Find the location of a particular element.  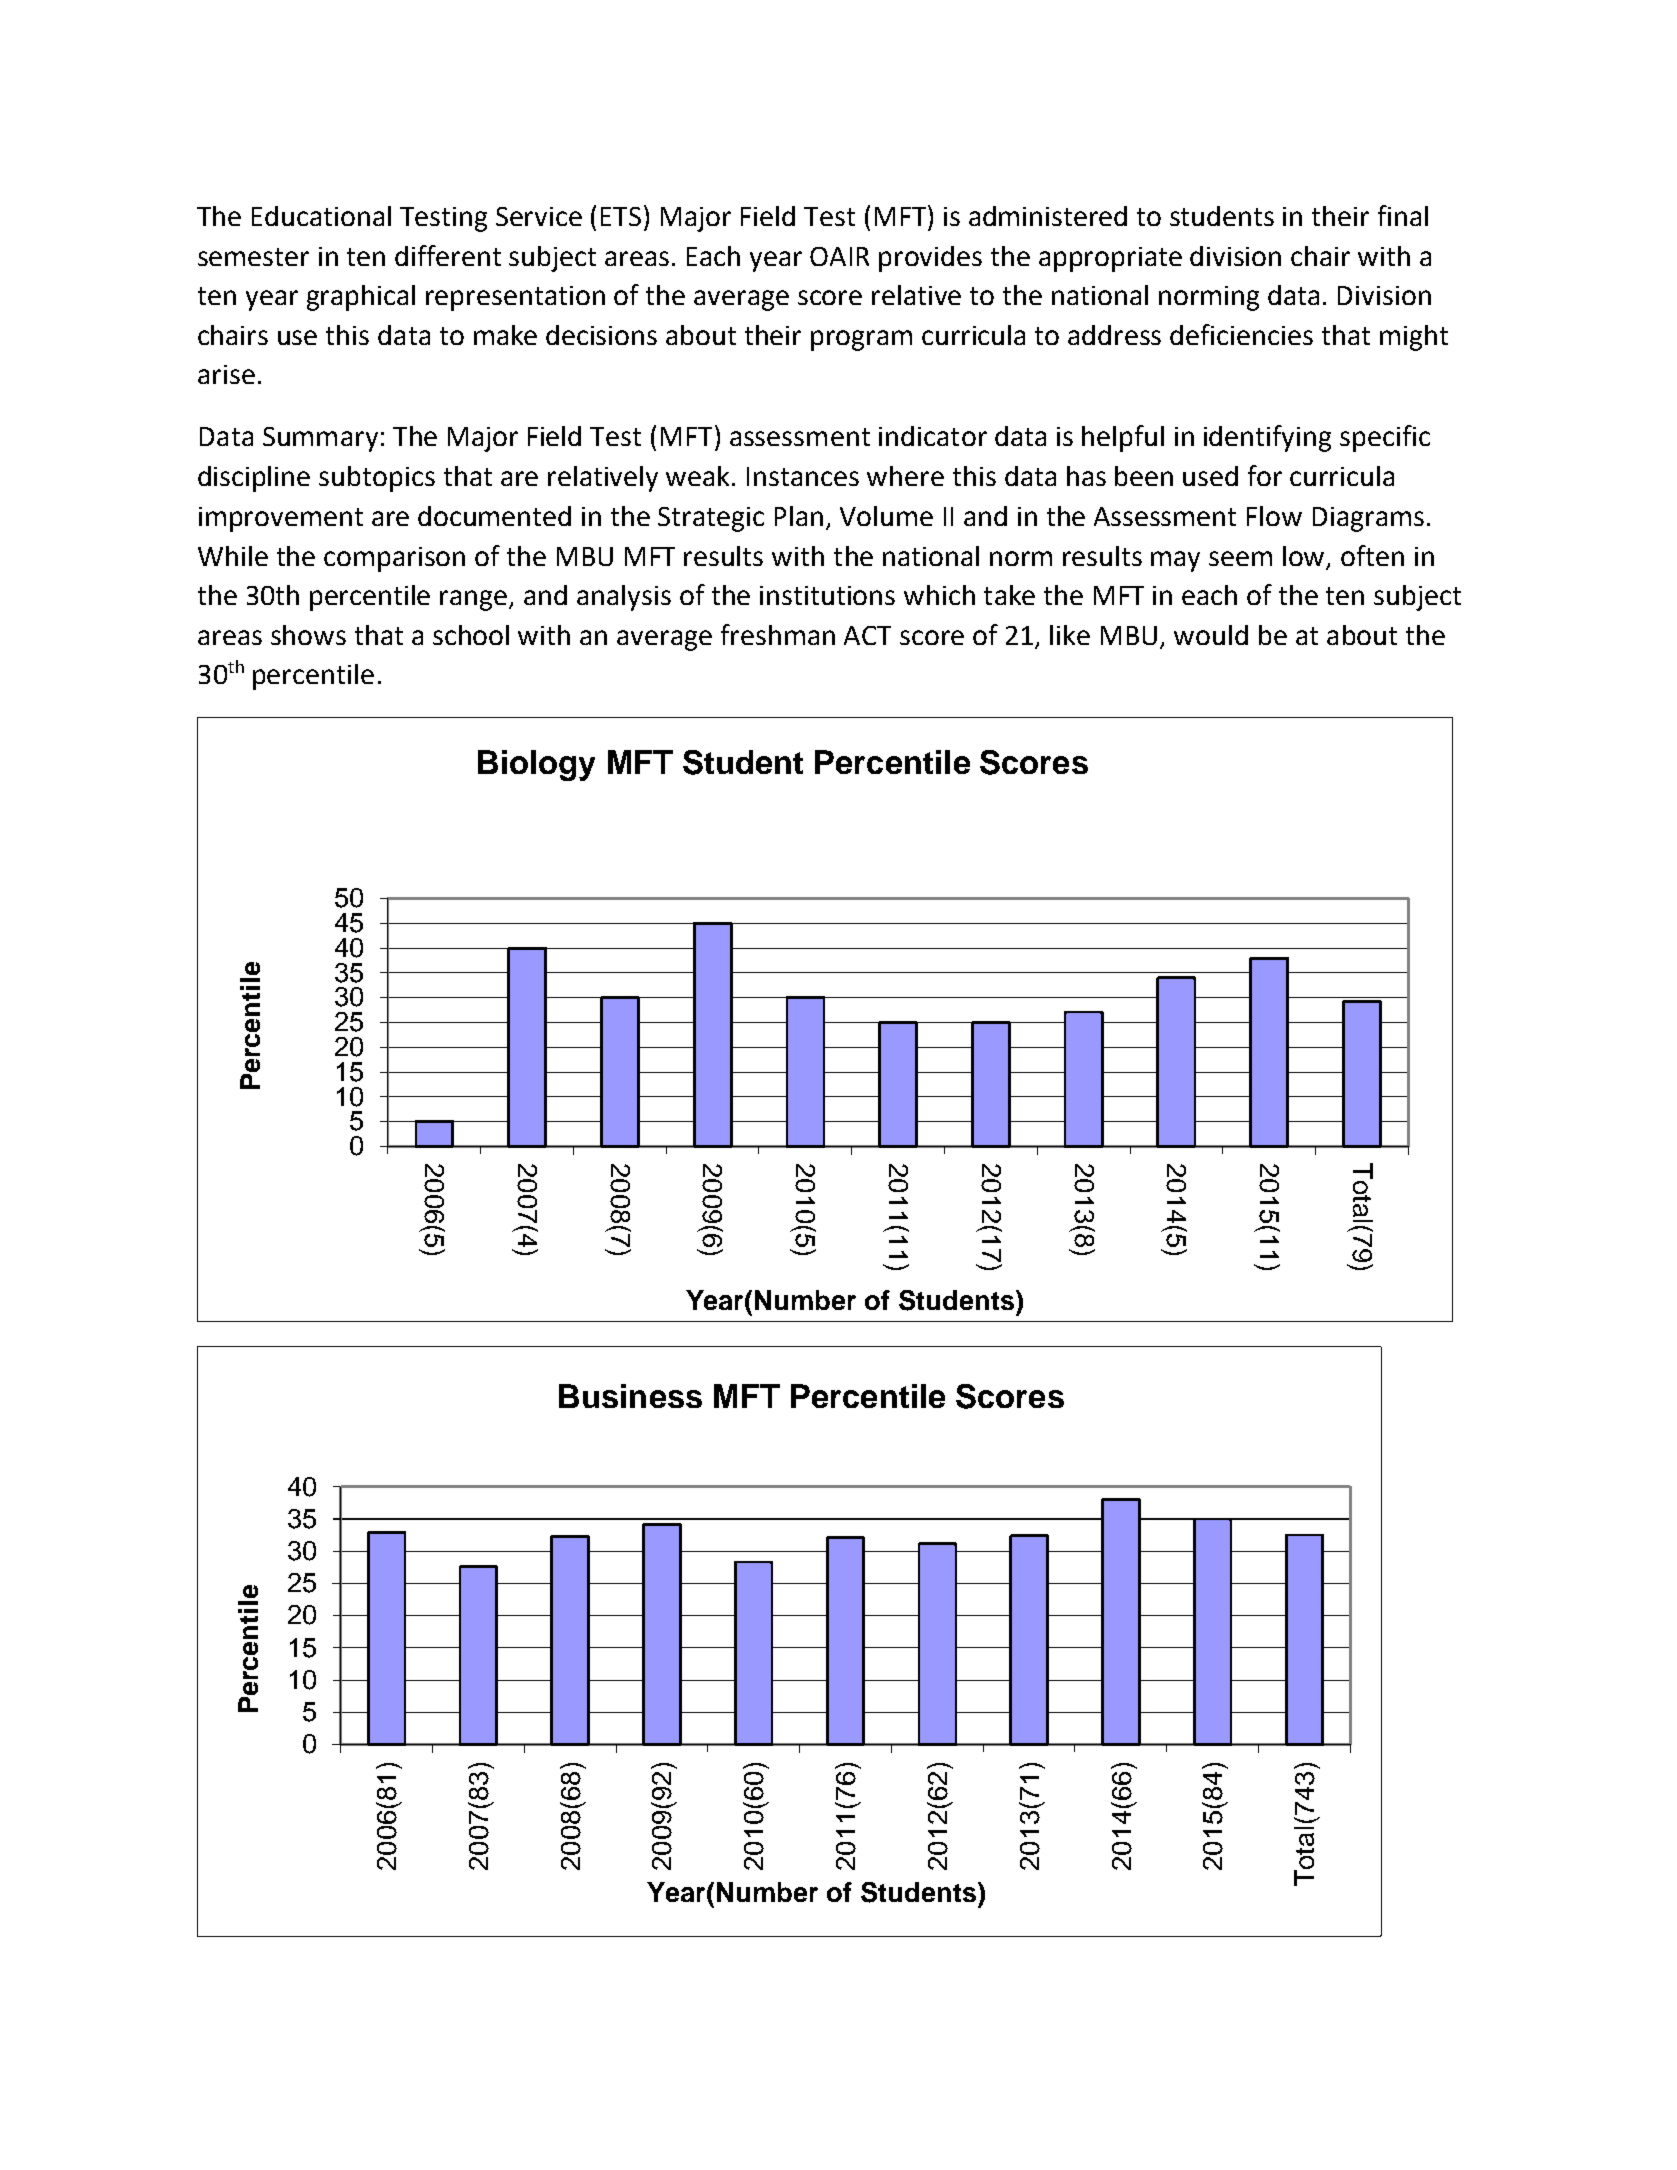

provides is located at coordinates (930, 259).
